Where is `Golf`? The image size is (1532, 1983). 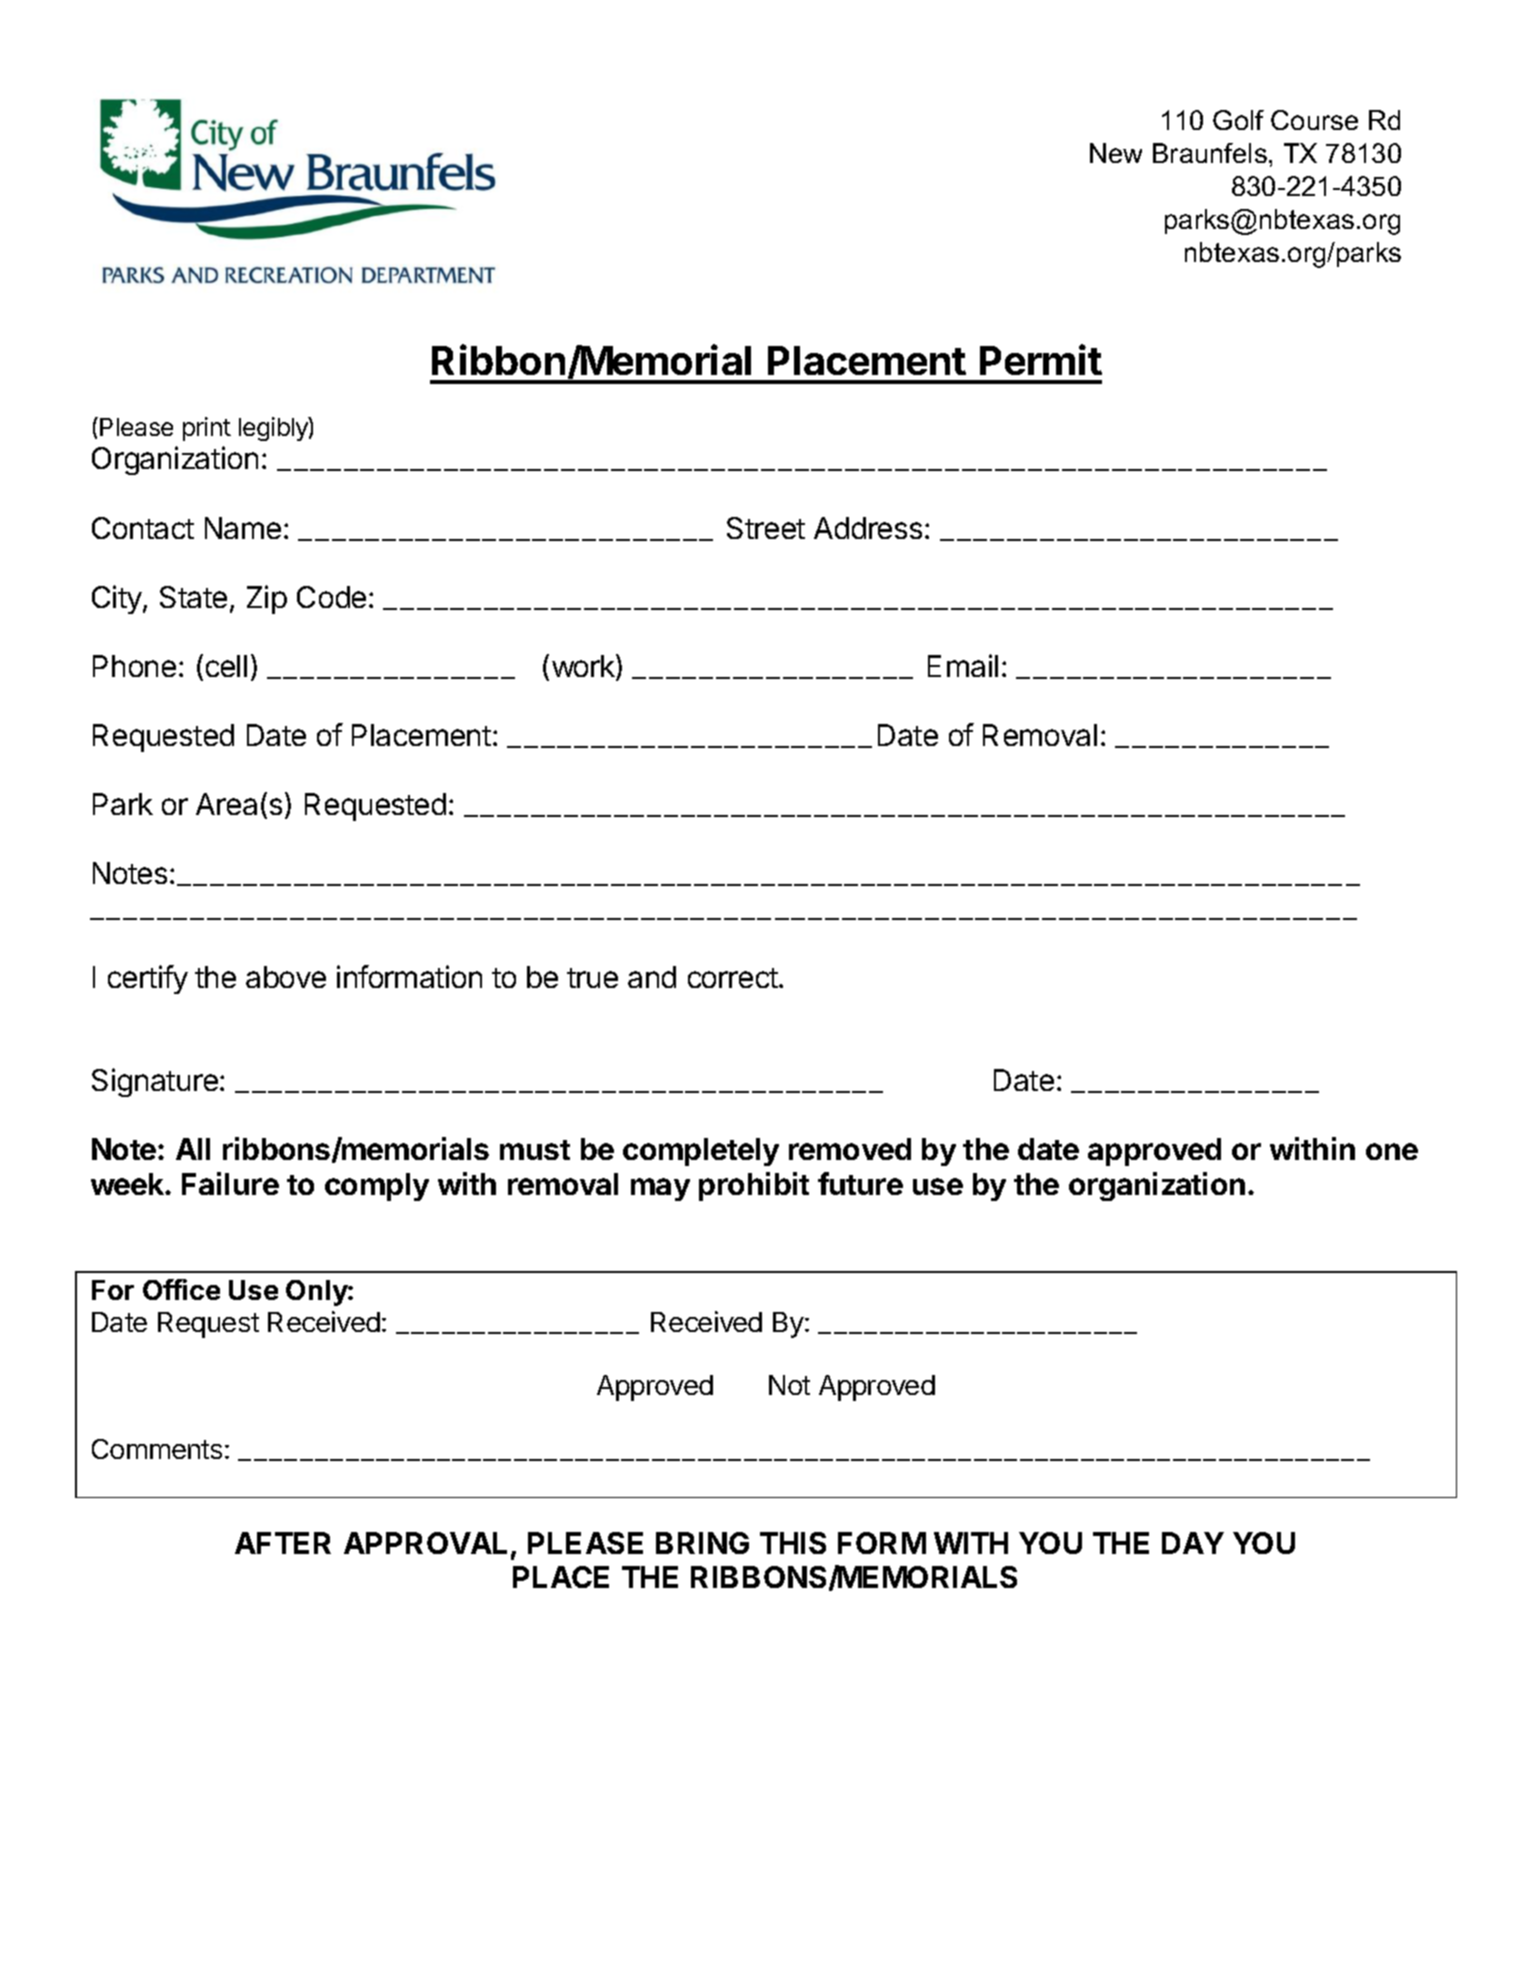
Golf is located at coordinates (1238, 120).
